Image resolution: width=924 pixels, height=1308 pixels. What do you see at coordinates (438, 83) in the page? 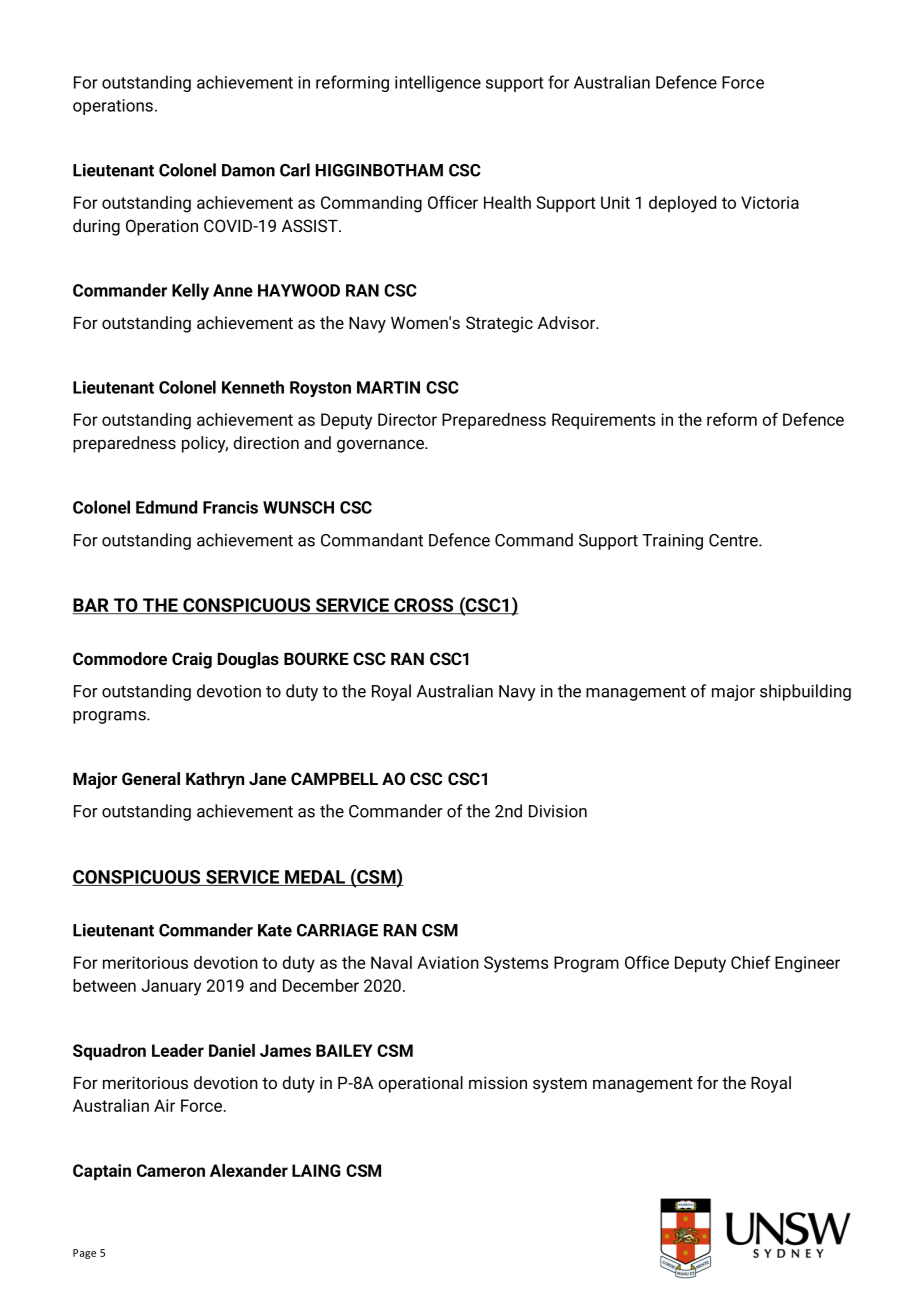
I see `intelligence` at bounding box center [438, 83].
